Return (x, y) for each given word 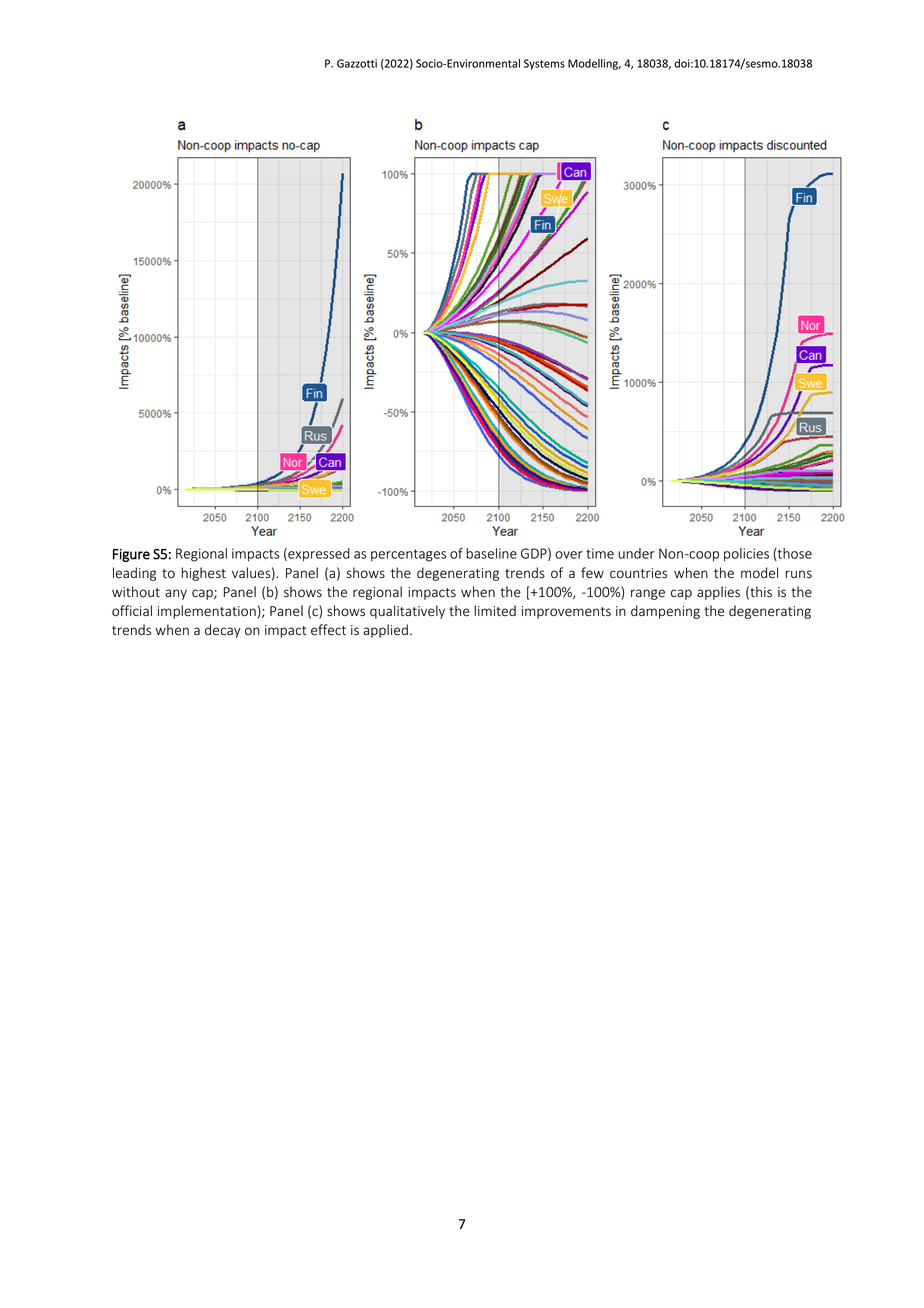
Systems (544, 64)
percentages (408, 555)
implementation (207, 612)
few (592, 573)
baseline (491, 553)
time (600, 553)
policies (746, 555)
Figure (131, 555)
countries (638, 573)
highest (203, 574)
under (636, 553)
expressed (318, 555)
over (569, 555)
